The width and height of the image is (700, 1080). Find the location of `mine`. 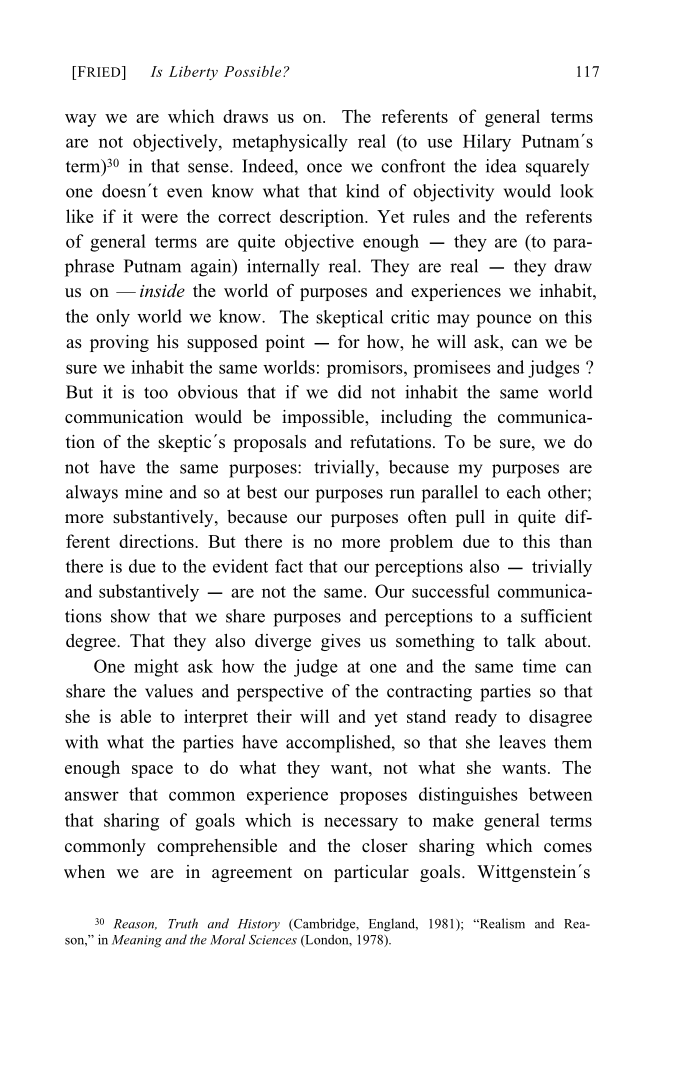

mine is located at coordinates (144, 492).
